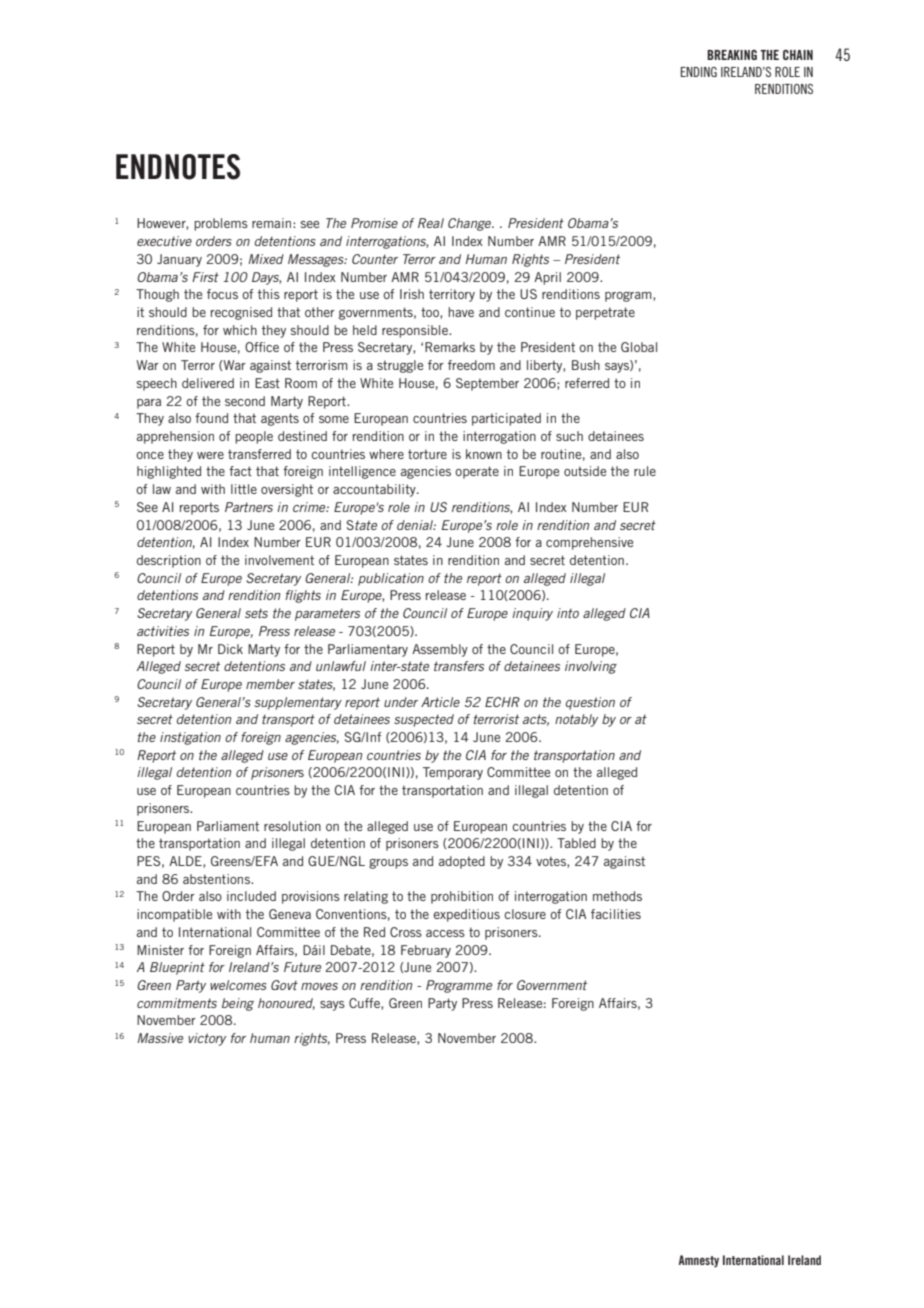 This document has height=1308, width=924. What do you see at coordinates (471, 224) in the document?
I see `Change` at bounding box center [471, 224].
